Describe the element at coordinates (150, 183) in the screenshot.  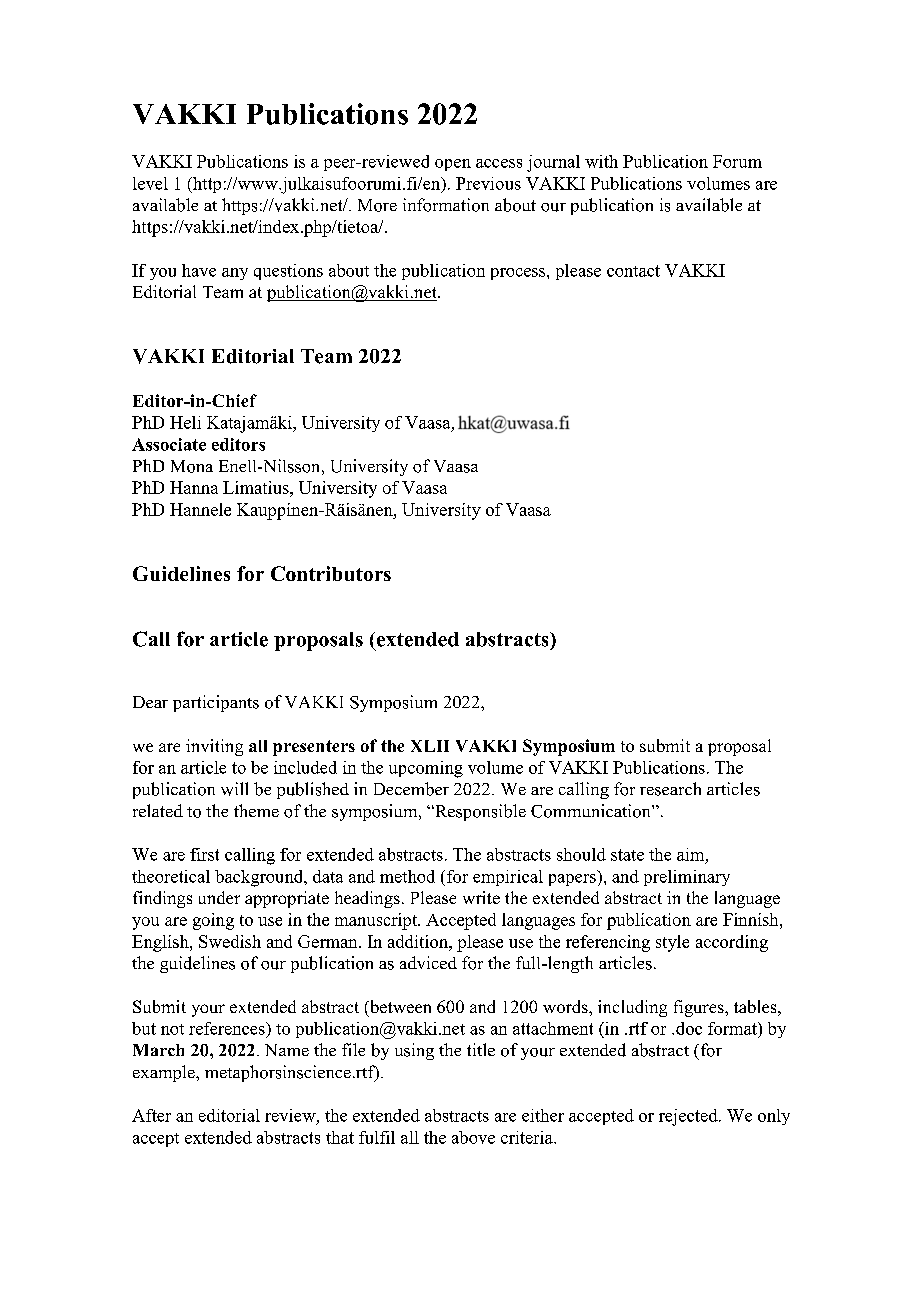
I see `level` at that location.
